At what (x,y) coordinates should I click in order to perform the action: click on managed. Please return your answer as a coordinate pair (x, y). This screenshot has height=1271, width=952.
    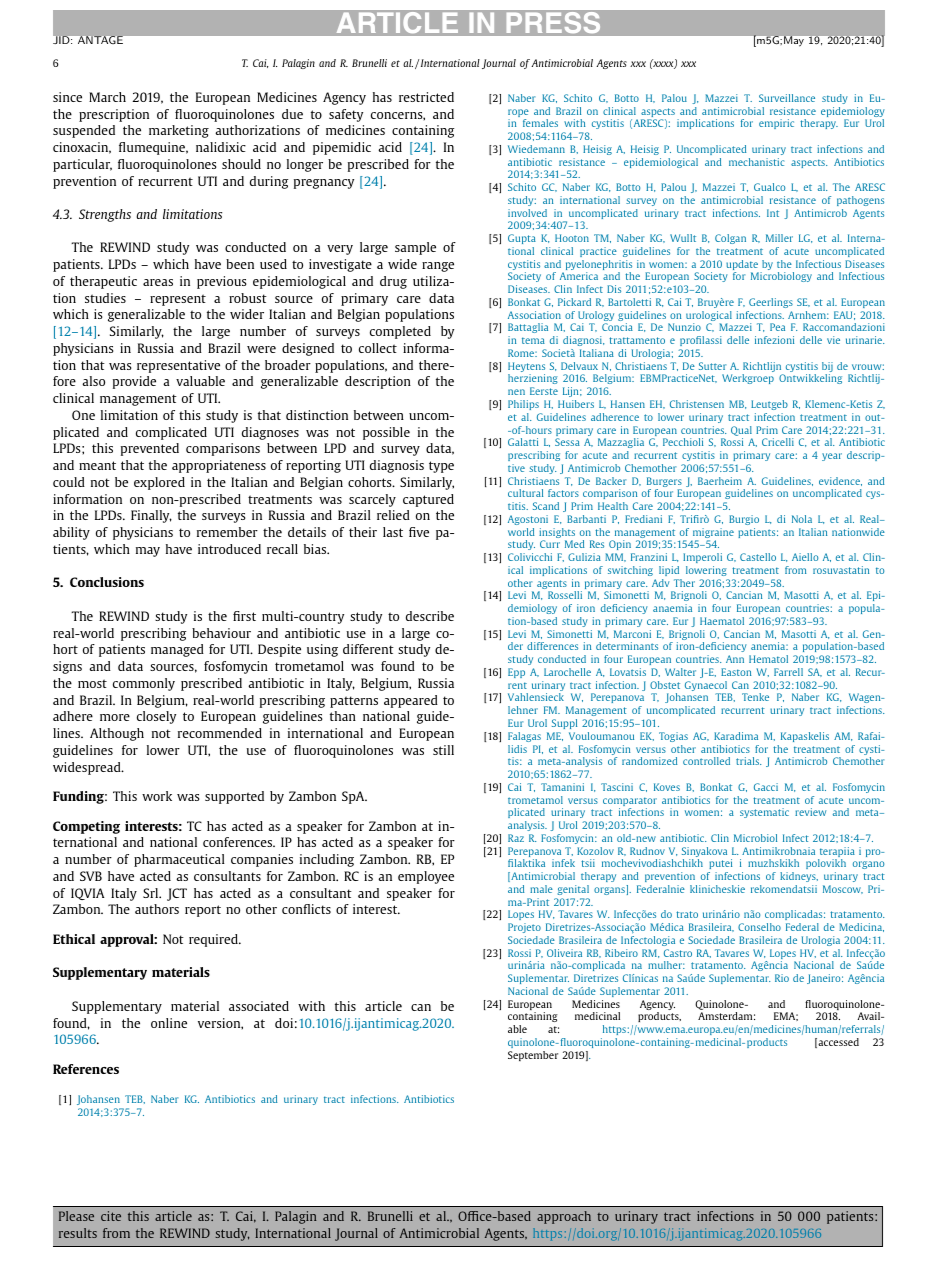
    Looking at the image, I should click on (177, 650).
